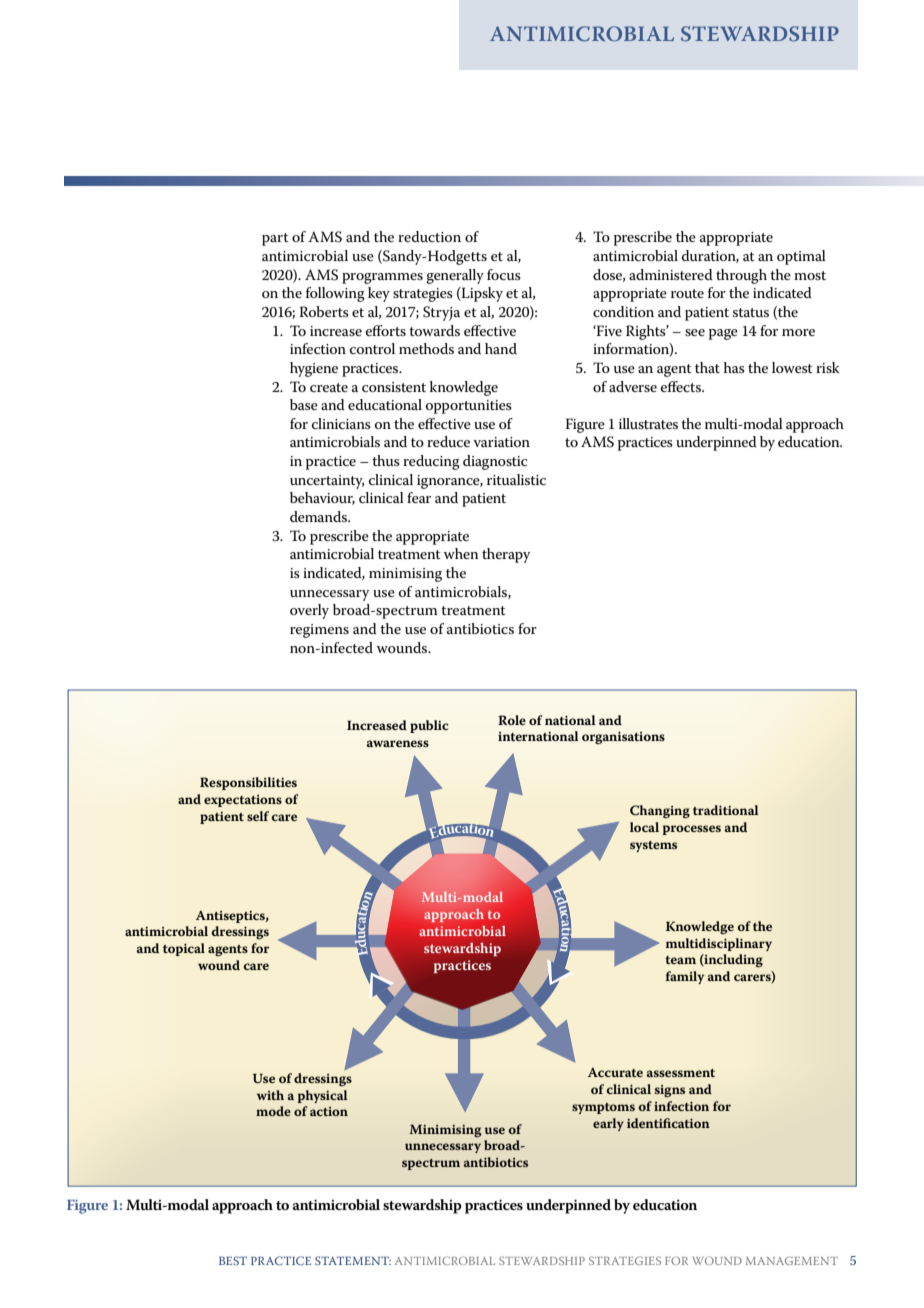  What do you see at coordinates (741, 276) in the page?
I see `through` at bounding box center [741, 276].
